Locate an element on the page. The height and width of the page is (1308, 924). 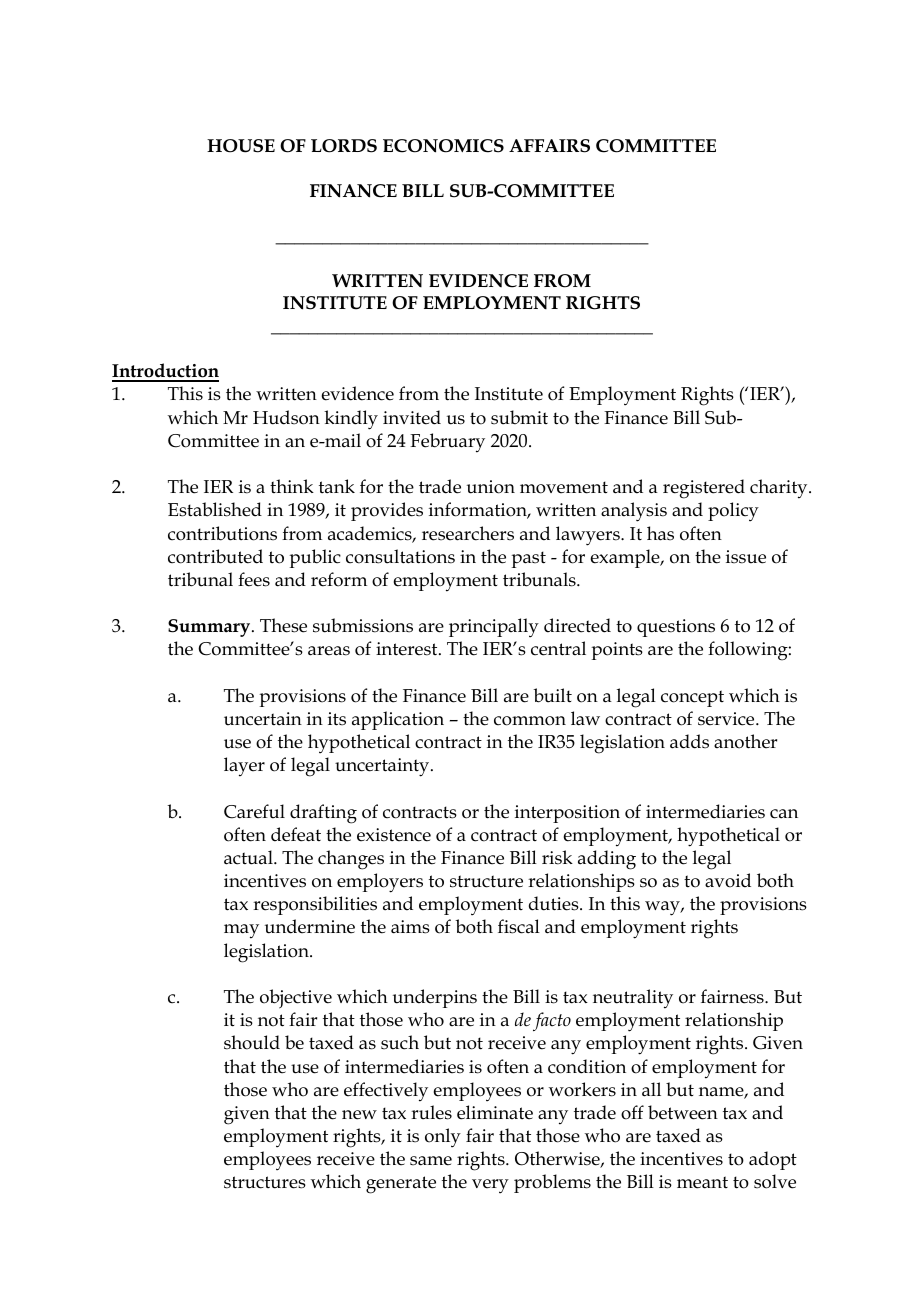
HOUSE is located at coordinates (241, 146).
